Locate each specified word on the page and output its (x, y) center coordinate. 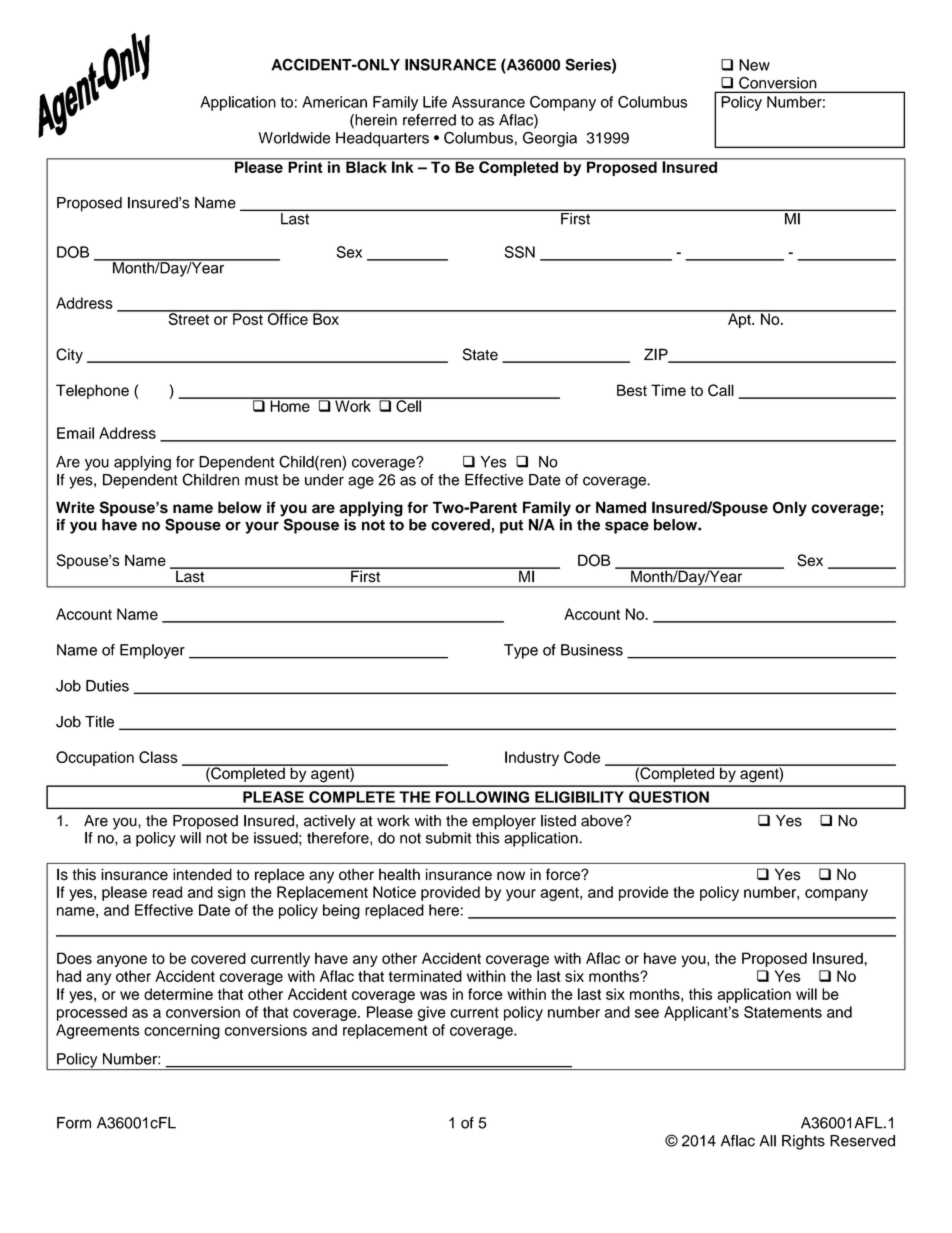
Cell (408, 405)
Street (188, 318)
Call (721, 390)
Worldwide (294, 138)
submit (448, 838)
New (754, 65)
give (432, 1013)
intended (202, 874)
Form (74, 1123)
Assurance (488, 102)
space (627, 527)
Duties (107, 686)
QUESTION (669, 797)
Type (521, 651)
